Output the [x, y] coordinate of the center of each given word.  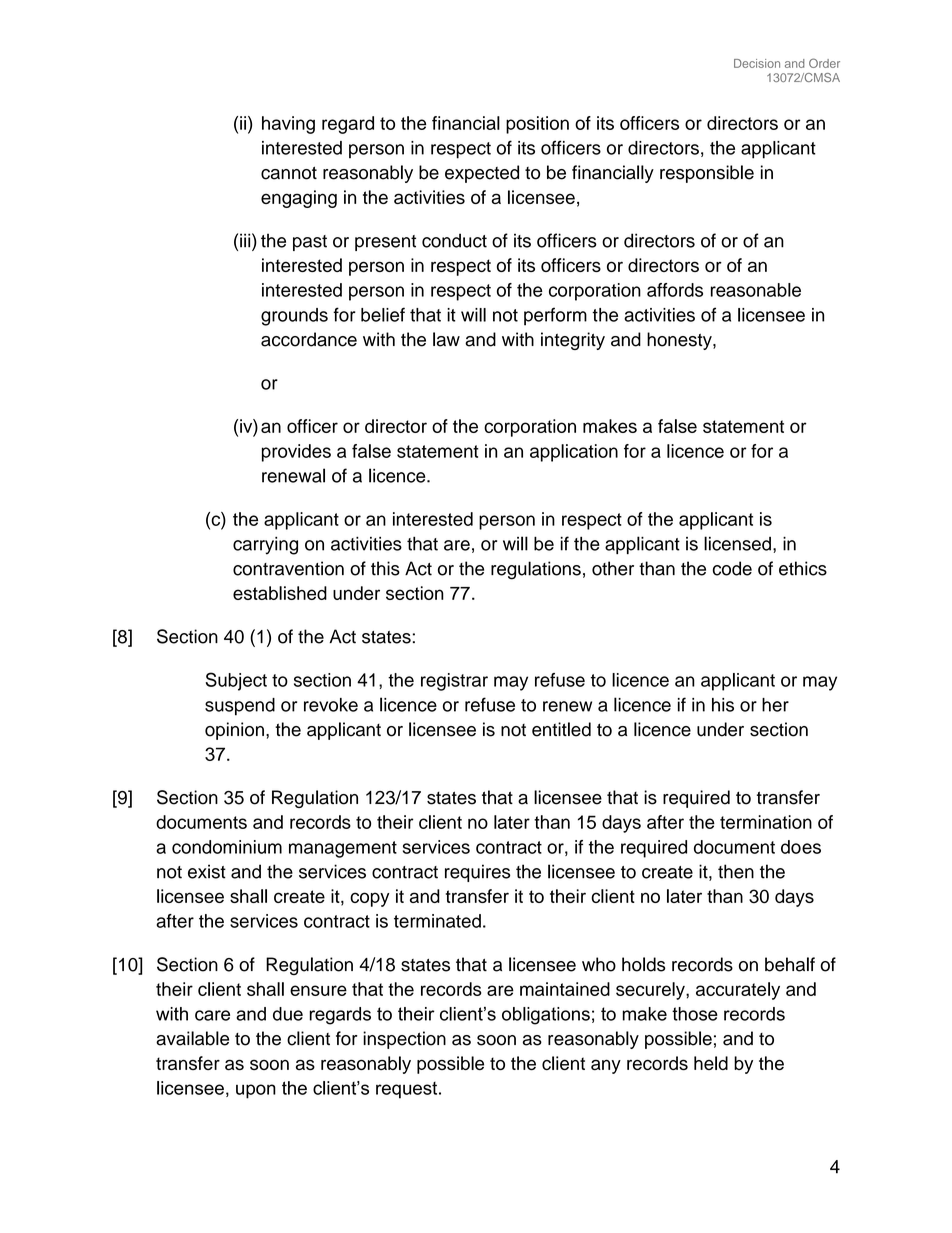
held [711, 1063]
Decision [757, 63]
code [732, 568]
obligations [546, 1016]
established [280, 593]
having [288, 125]
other [613, 568]
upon [256, 1091]
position [537, 125]
